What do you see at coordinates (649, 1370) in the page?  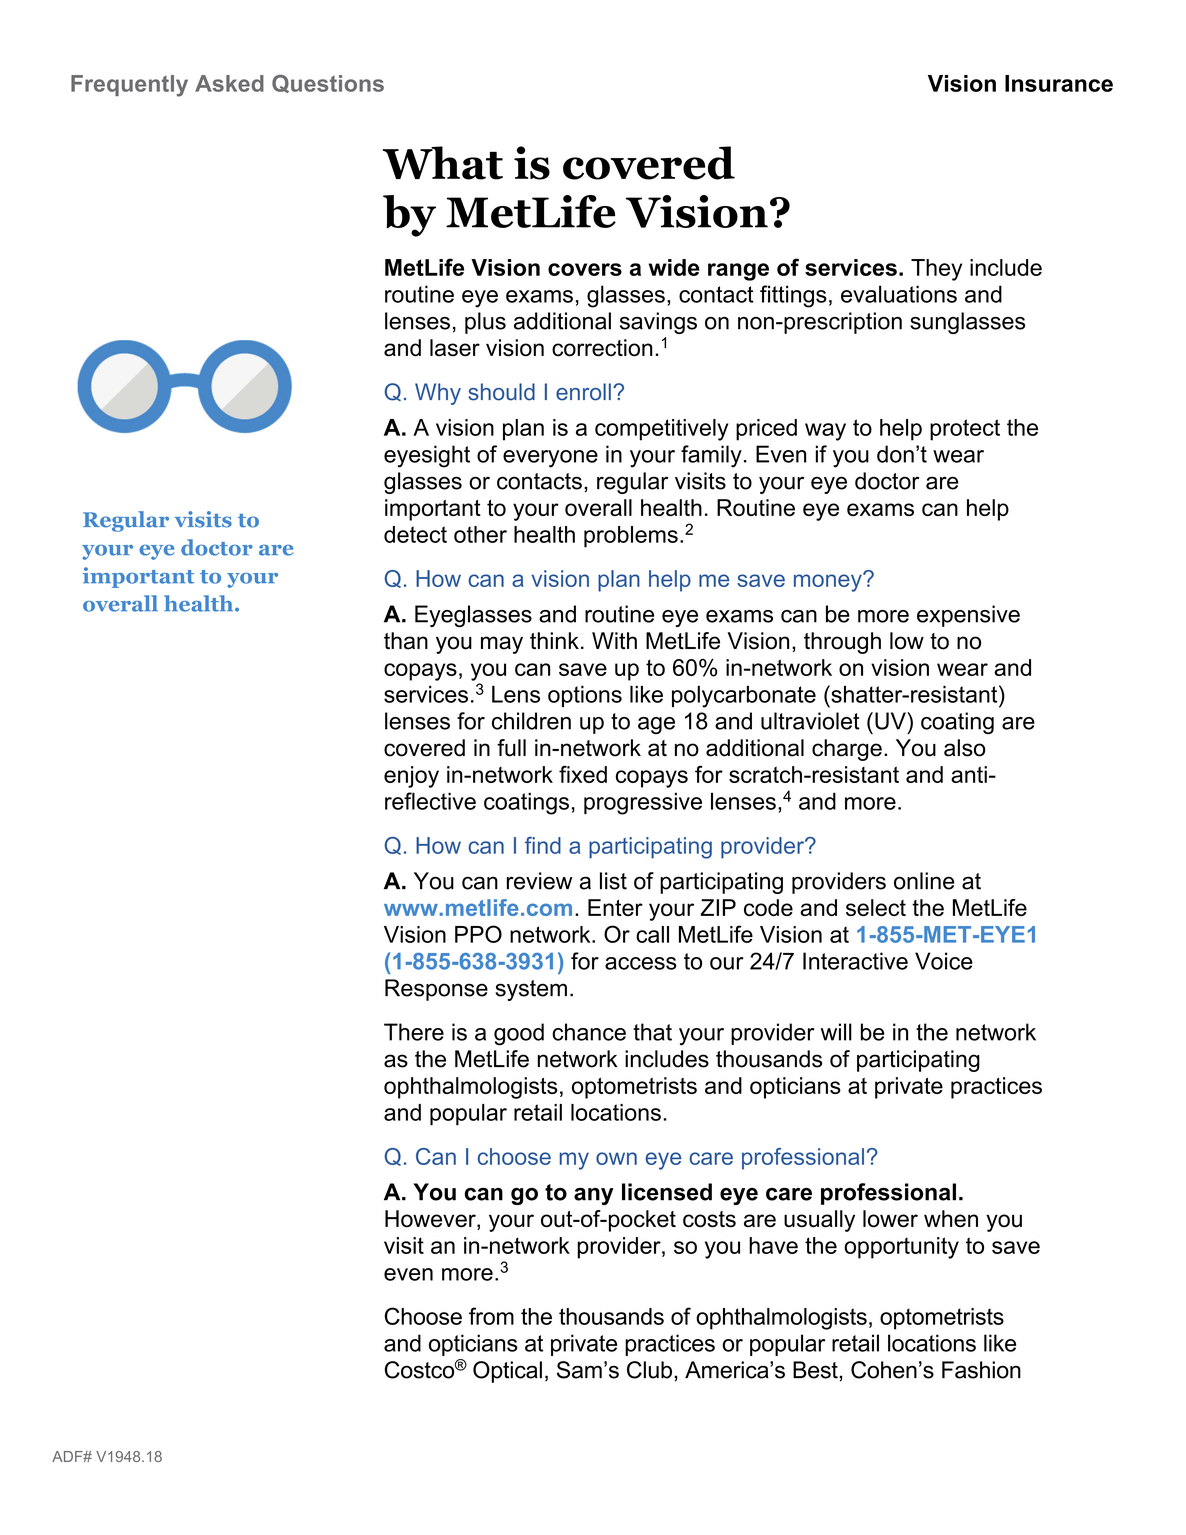 I see `Club` at bounding box center [649, 1370].
